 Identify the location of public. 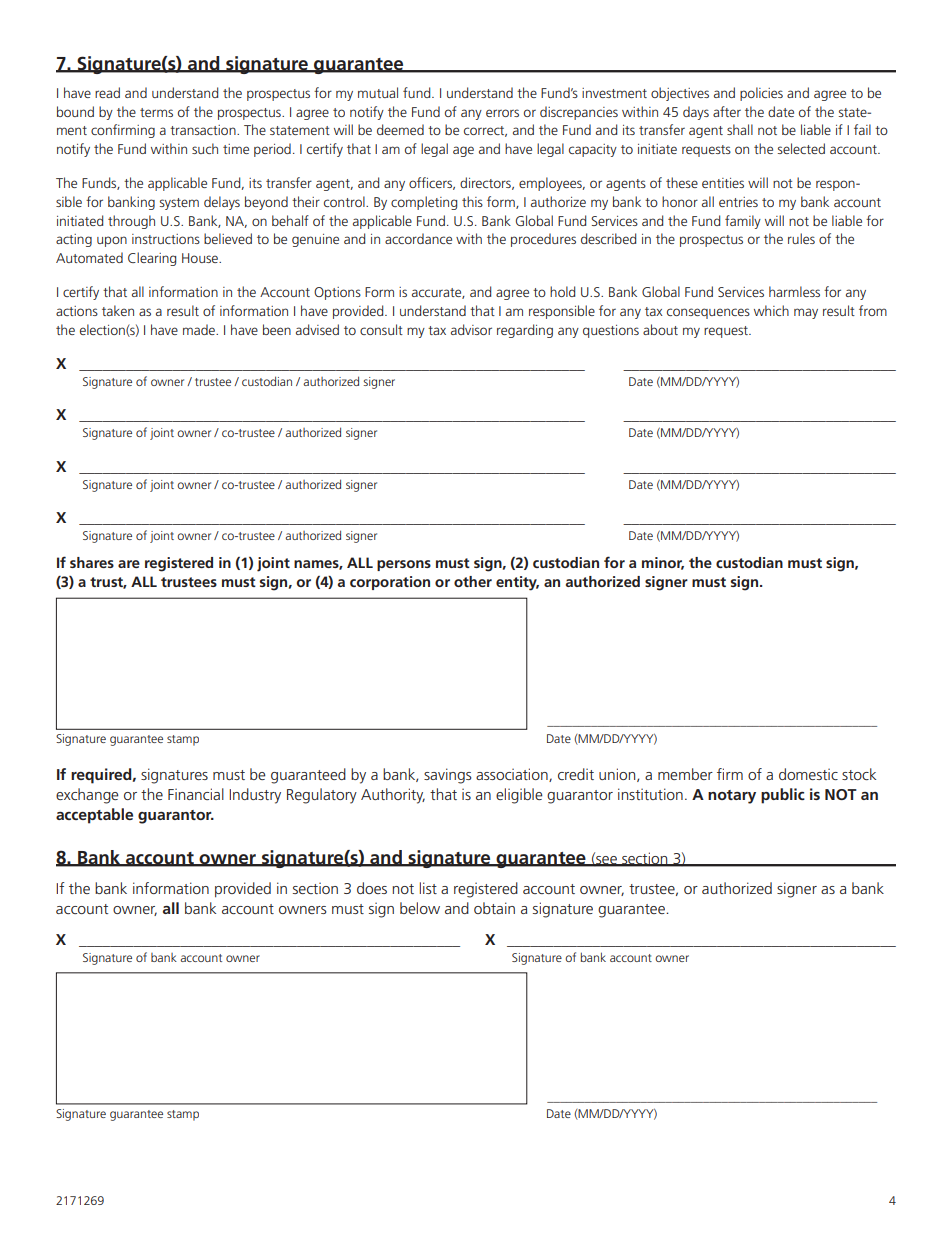
(783, 796).
